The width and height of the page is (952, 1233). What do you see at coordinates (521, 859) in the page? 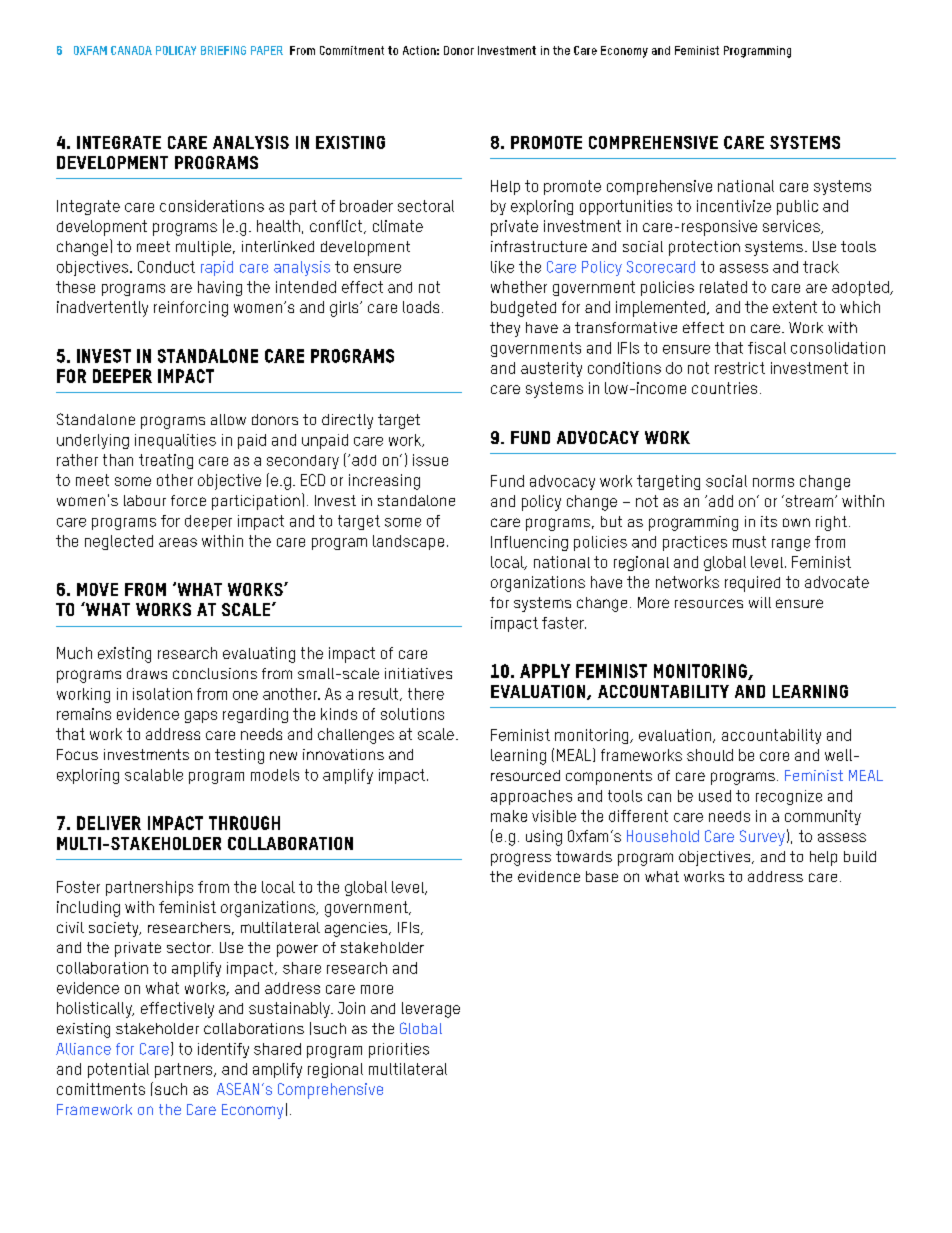
I see `progress` at bounding box center [521, 859].
